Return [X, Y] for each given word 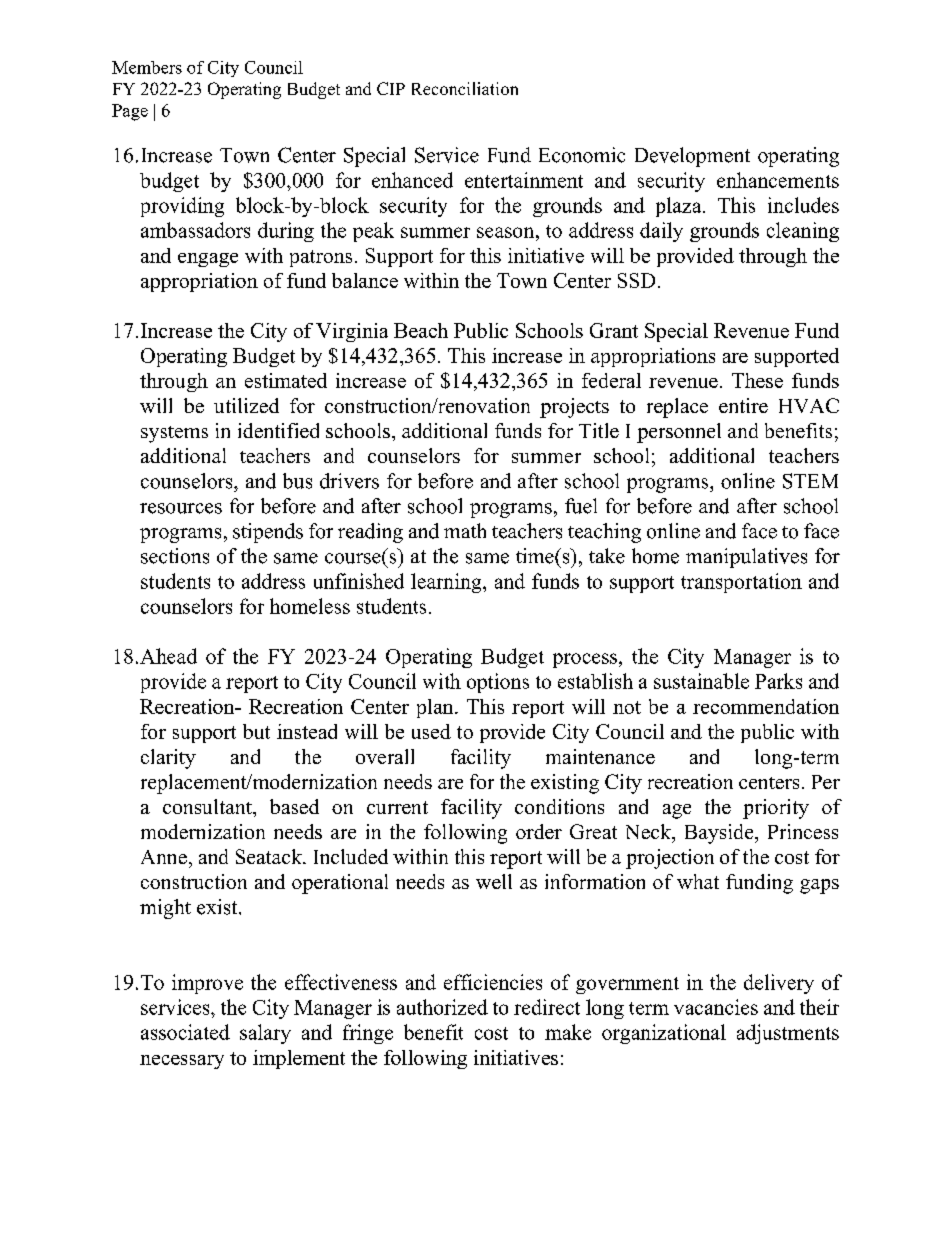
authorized [442, 1007]
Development [692, 157]
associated [185, 1032]
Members [147, 67]
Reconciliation [465, 88]
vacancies [716, 1007]
